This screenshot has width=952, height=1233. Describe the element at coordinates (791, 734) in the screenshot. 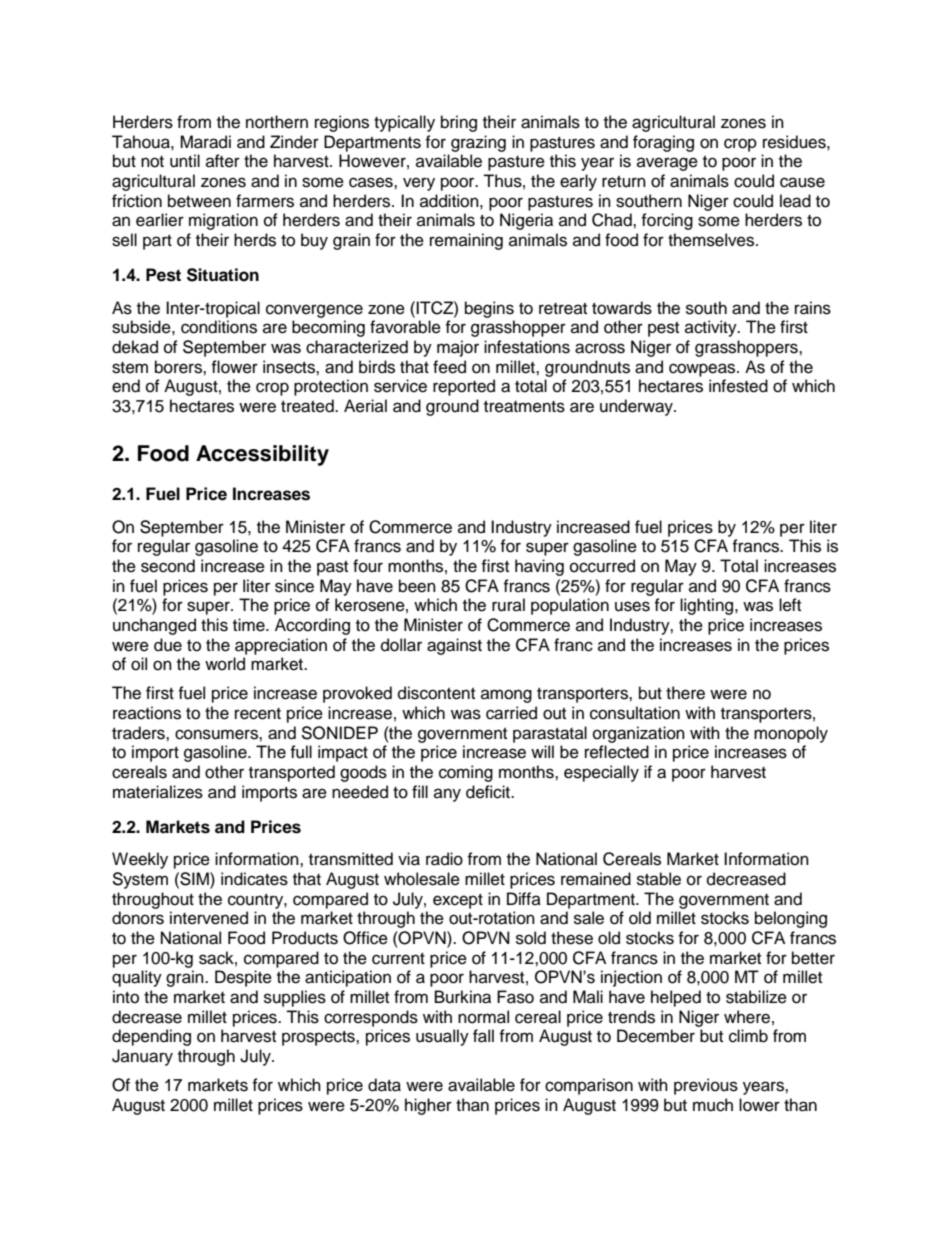

I see `monopoly` at that location.
